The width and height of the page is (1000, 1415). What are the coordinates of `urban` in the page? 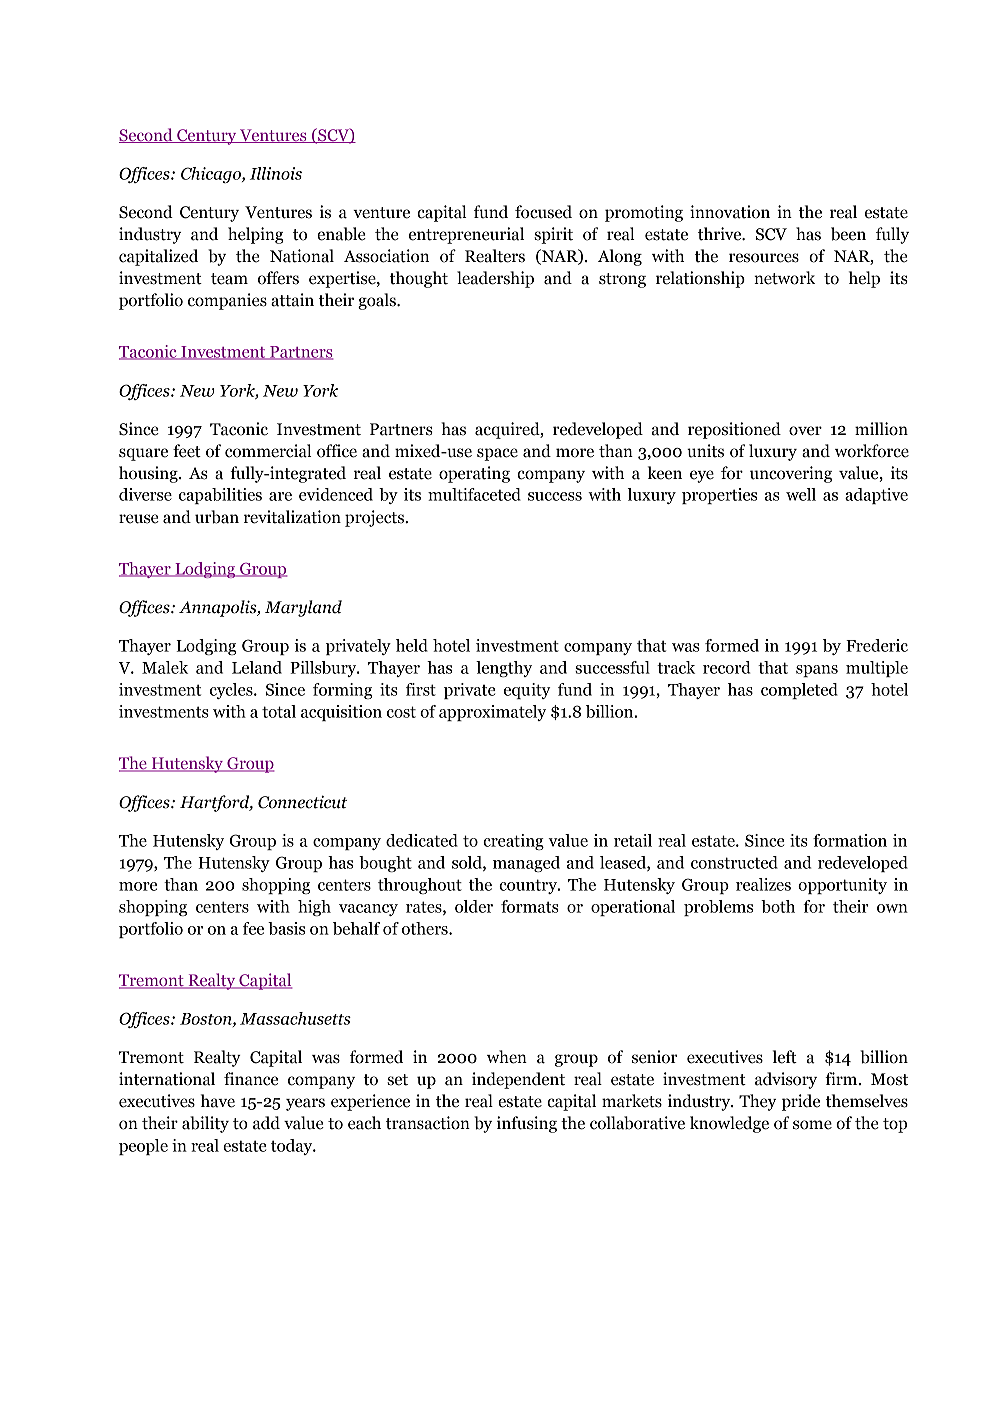 It's located at (217, 517).
